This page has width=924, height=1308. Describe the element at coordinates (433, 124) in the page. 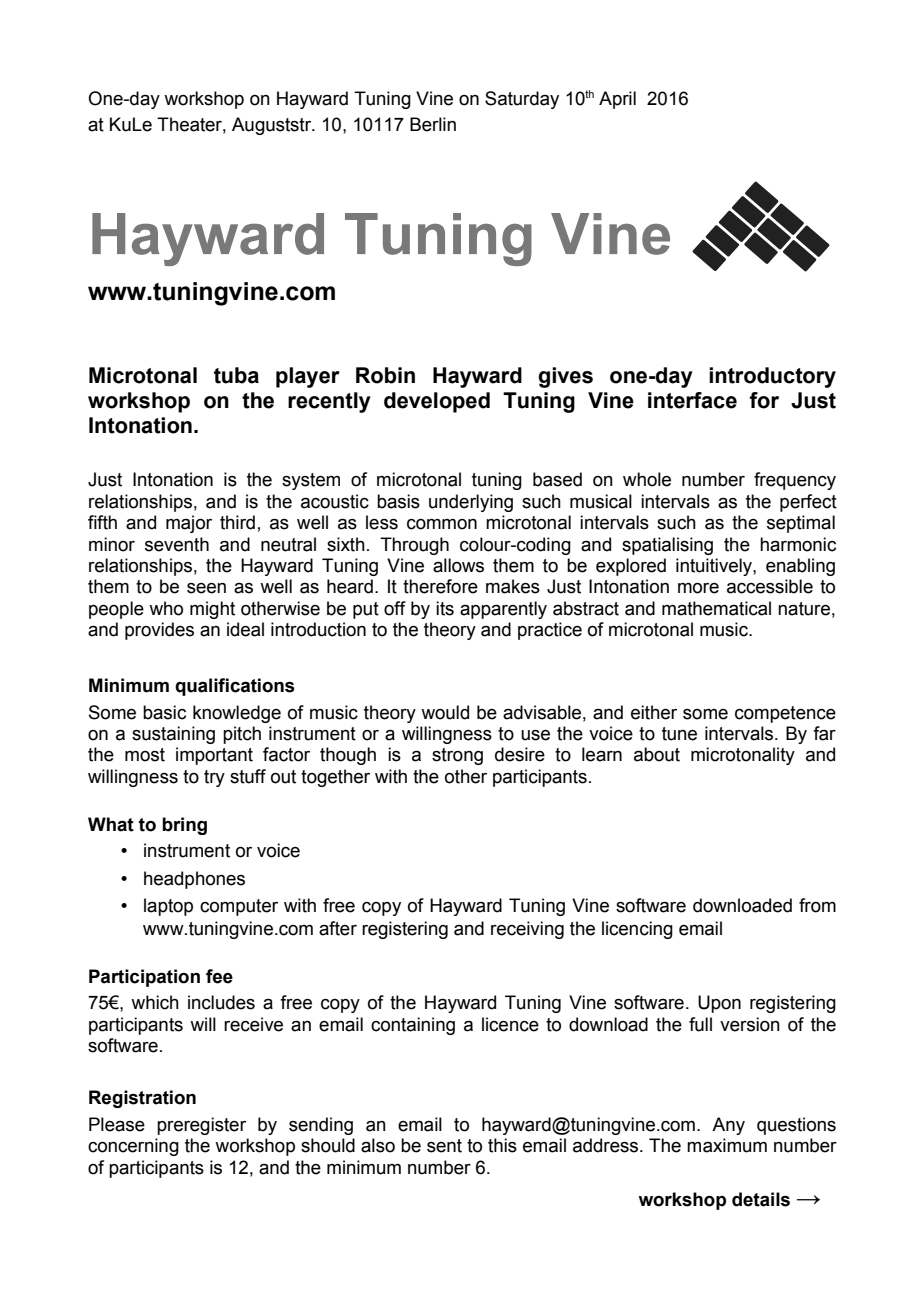

I see `Berlin` at that location.
